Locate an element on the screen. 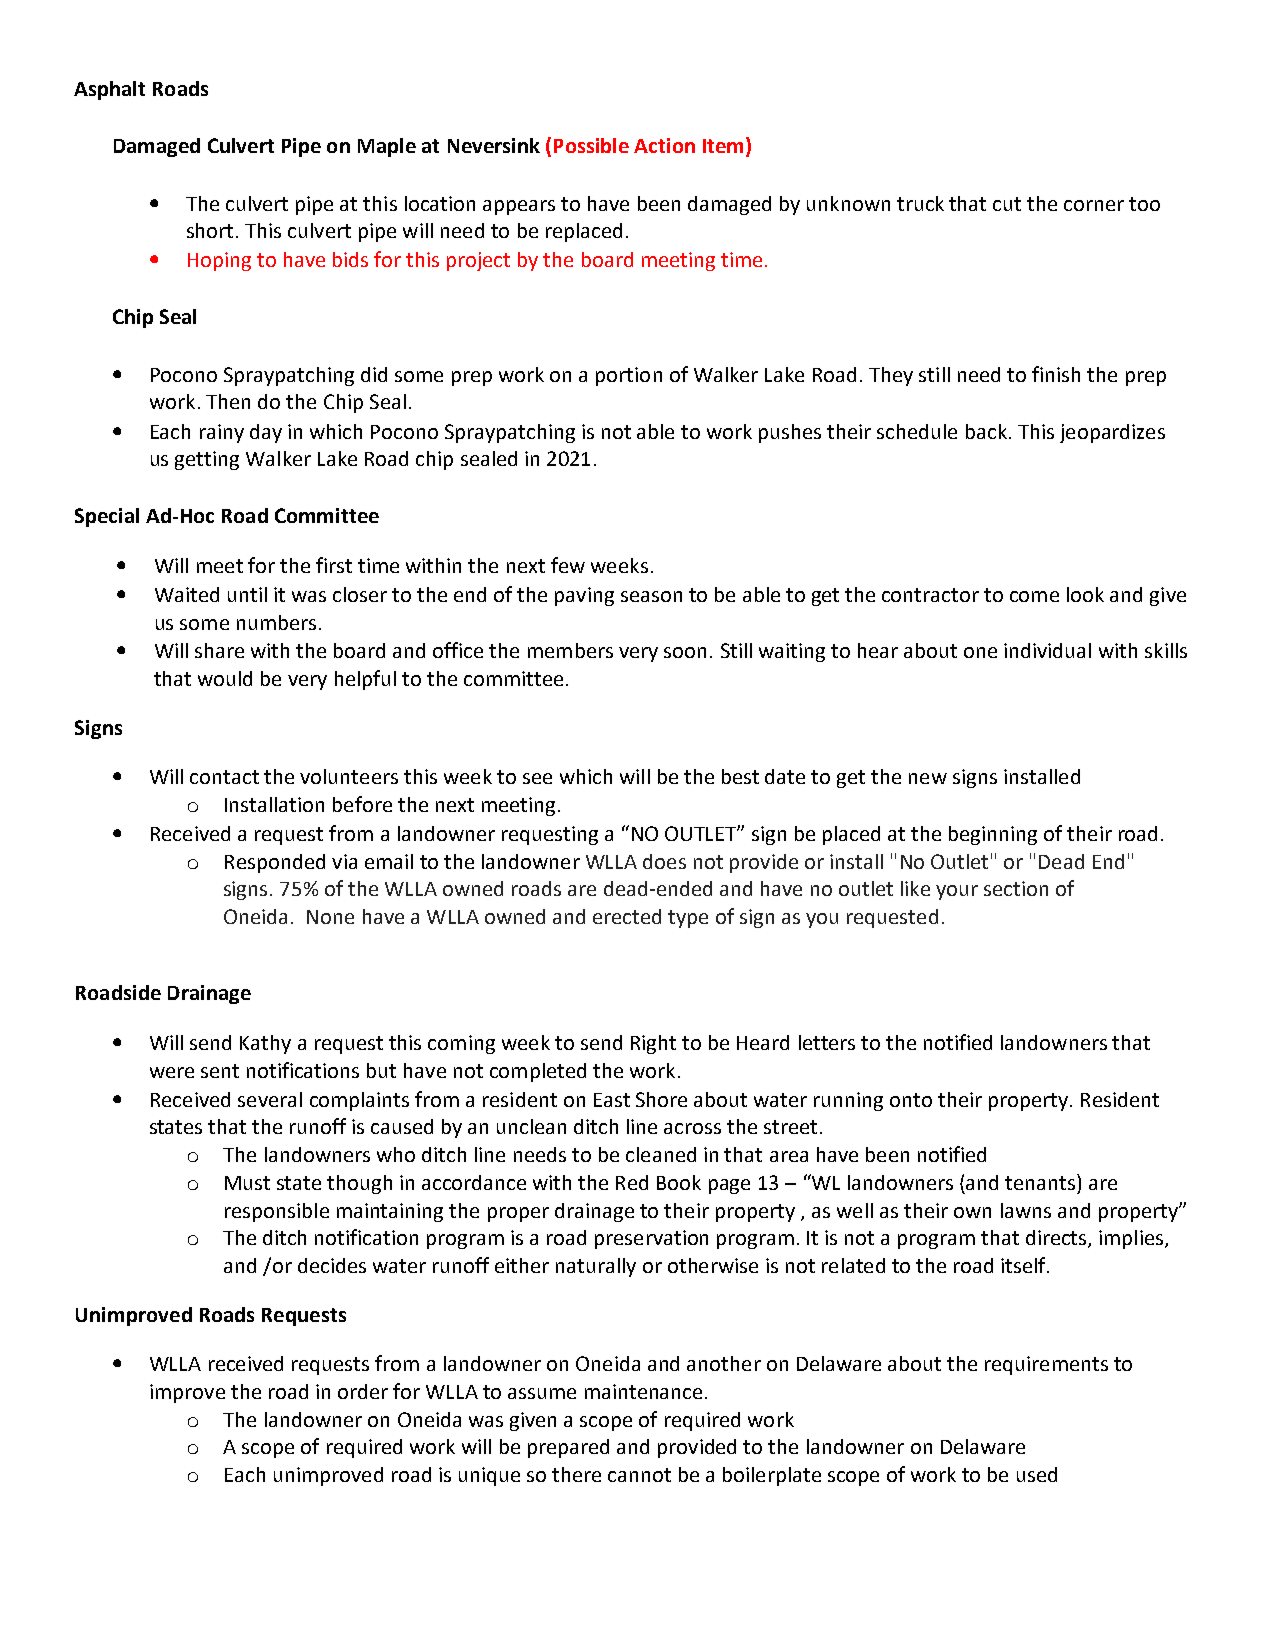 The width and height of the screenshot is (1265, 1637). cannot is located at coordinates (639, 1475).
